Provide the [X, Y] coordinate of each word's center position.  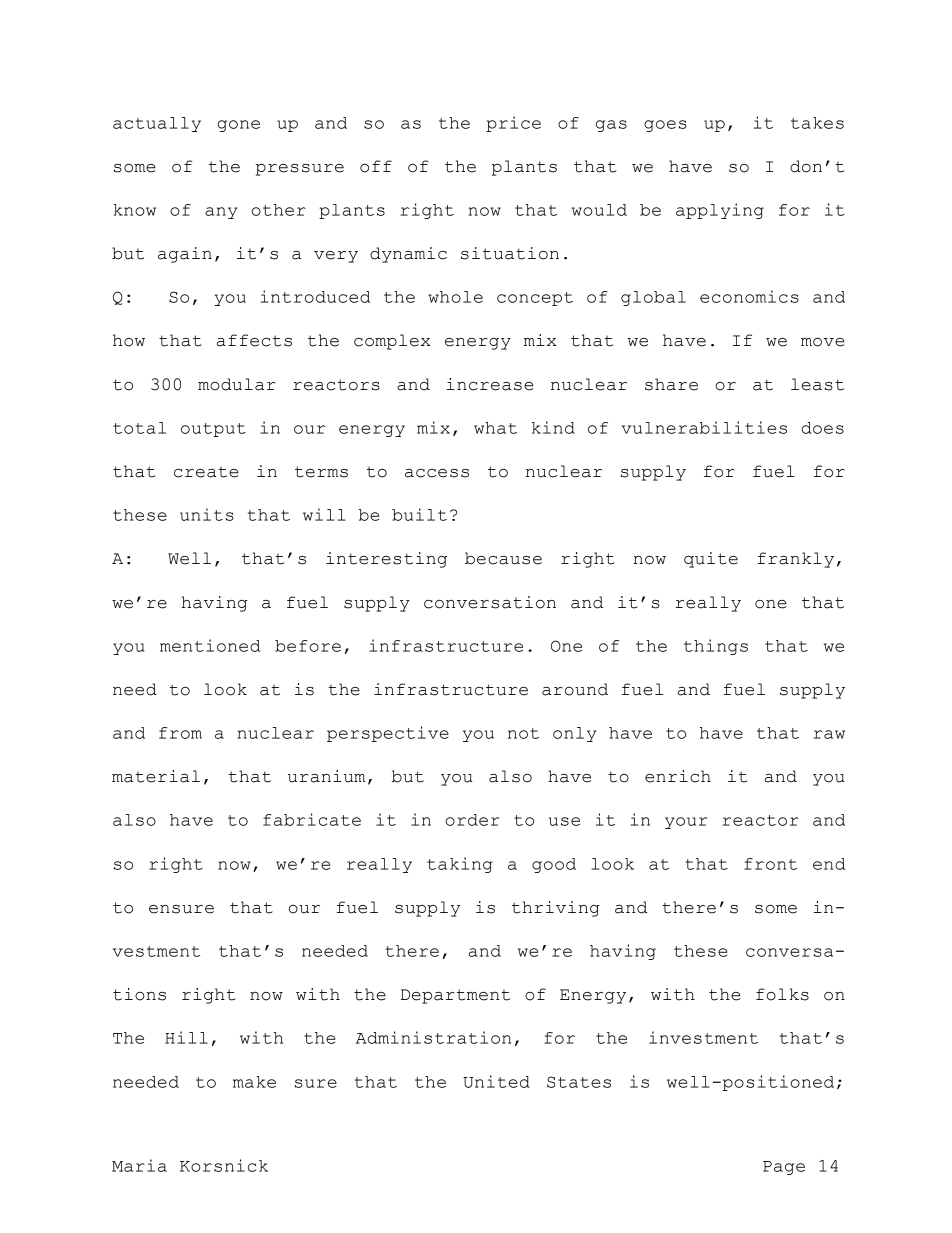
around [575, 689]
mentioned [210, 645]
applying [720, 211]
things [716, 647]
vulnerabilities [704, 427]
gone [238, 126]
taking [460, 865]
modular [236, 384]
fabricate [312, 819]
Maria [139, 1165]
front [770, 864]
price [513, 124]
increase [490, 384]
